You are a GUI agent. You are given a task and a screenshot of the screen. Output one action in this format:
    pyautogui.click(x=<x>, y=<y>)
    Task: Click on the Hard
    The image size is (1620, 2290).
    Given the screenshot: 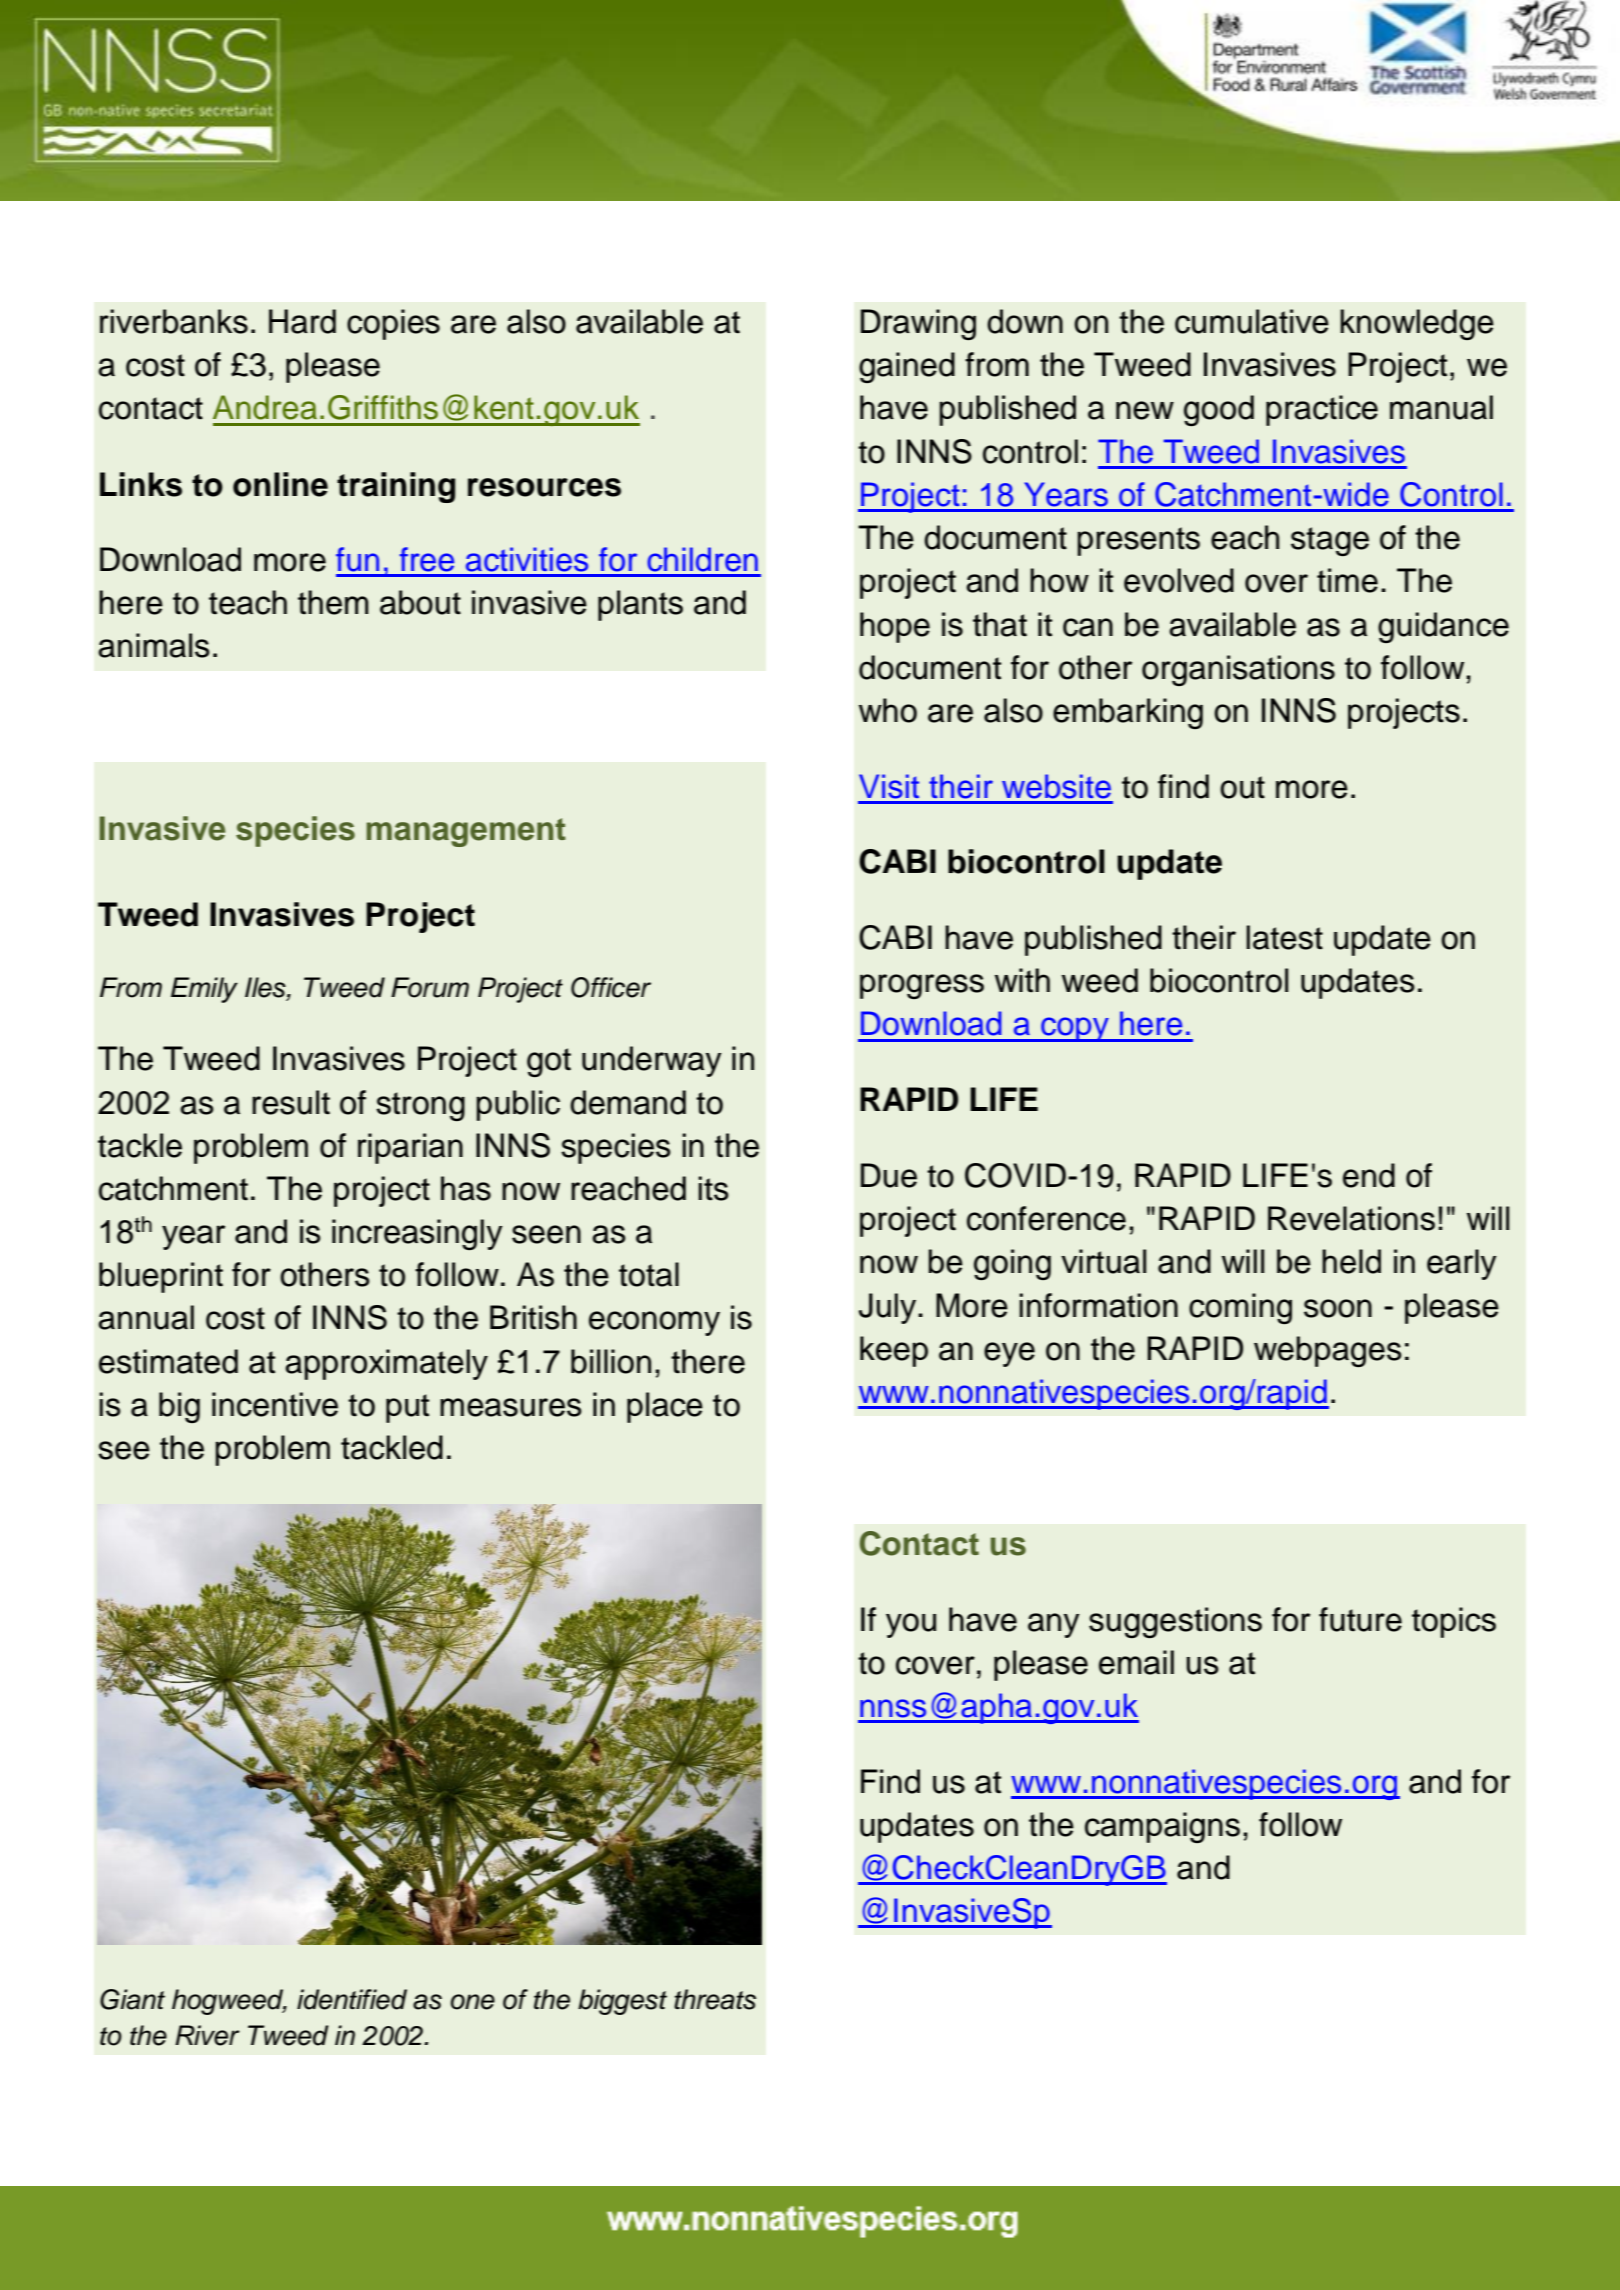 What is the action you would take?
    pyautogui.click(x=302, y=321)
